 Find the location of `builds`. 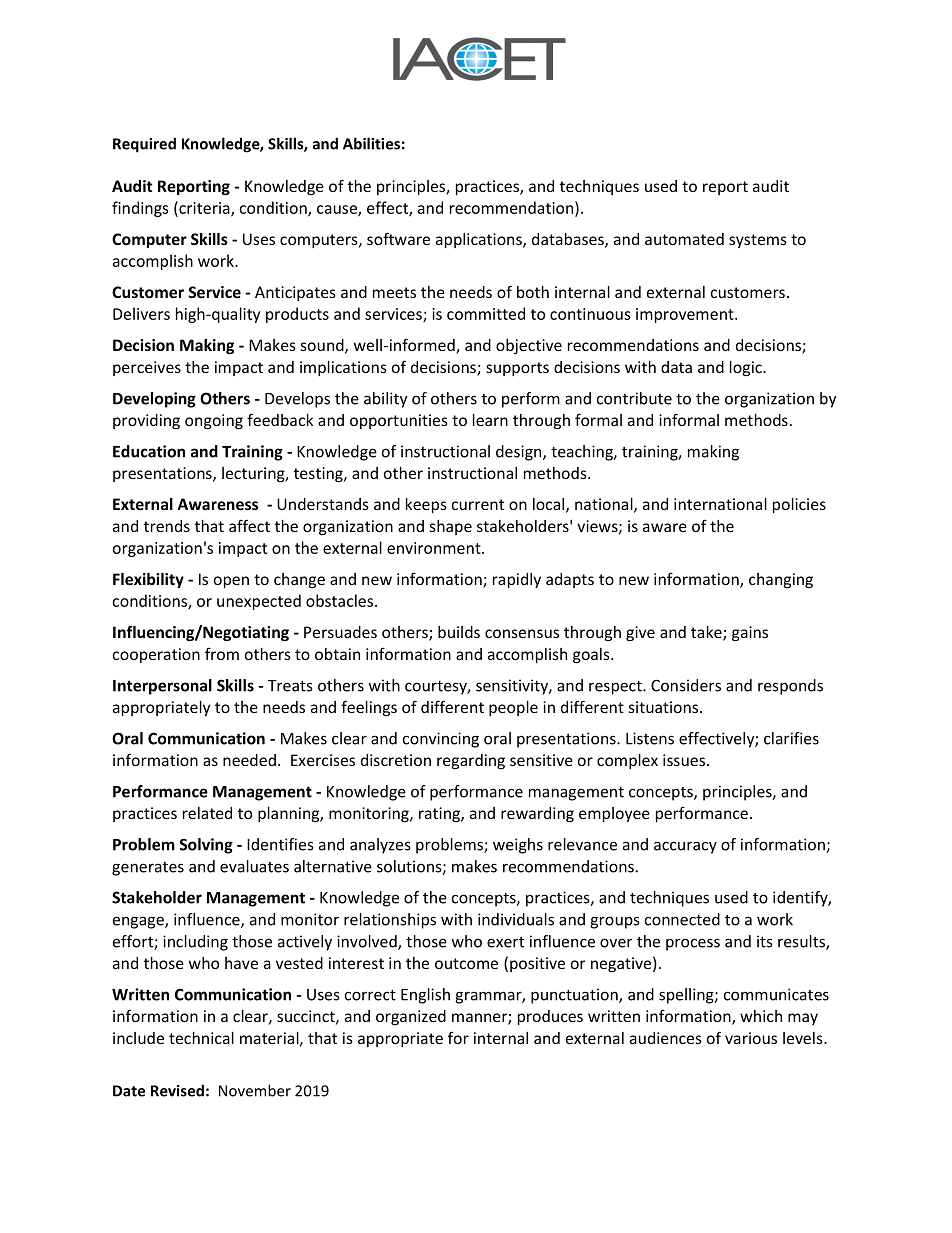

builds is located at coordinates (459, 632).
